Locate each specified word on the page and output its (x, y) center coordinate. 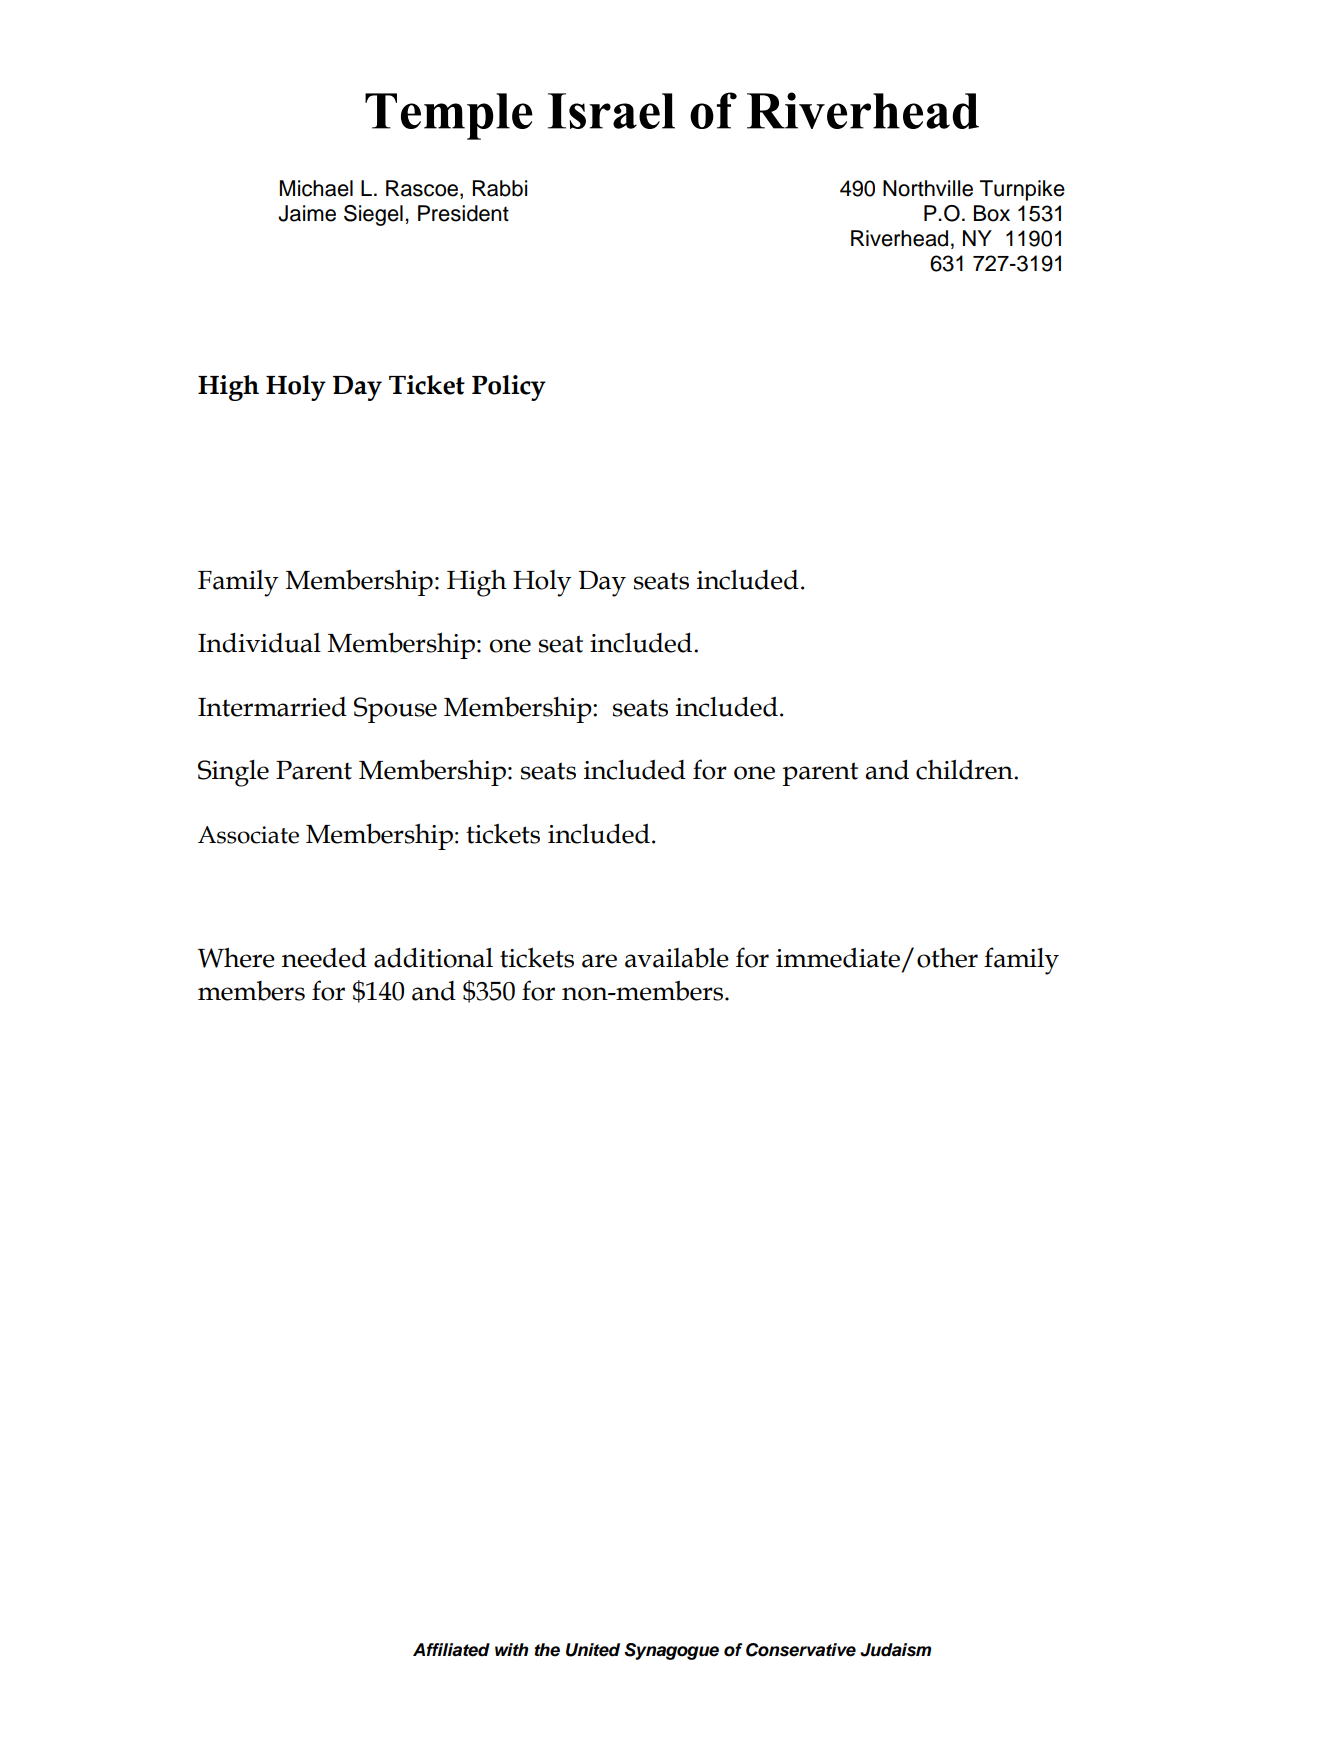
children (965, 770)
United (593, 1650)
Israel (611, 111)
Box (992, 213)
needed (324, 958)
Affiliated (451, 1650)
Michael (316, 188)
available (677, 958)
